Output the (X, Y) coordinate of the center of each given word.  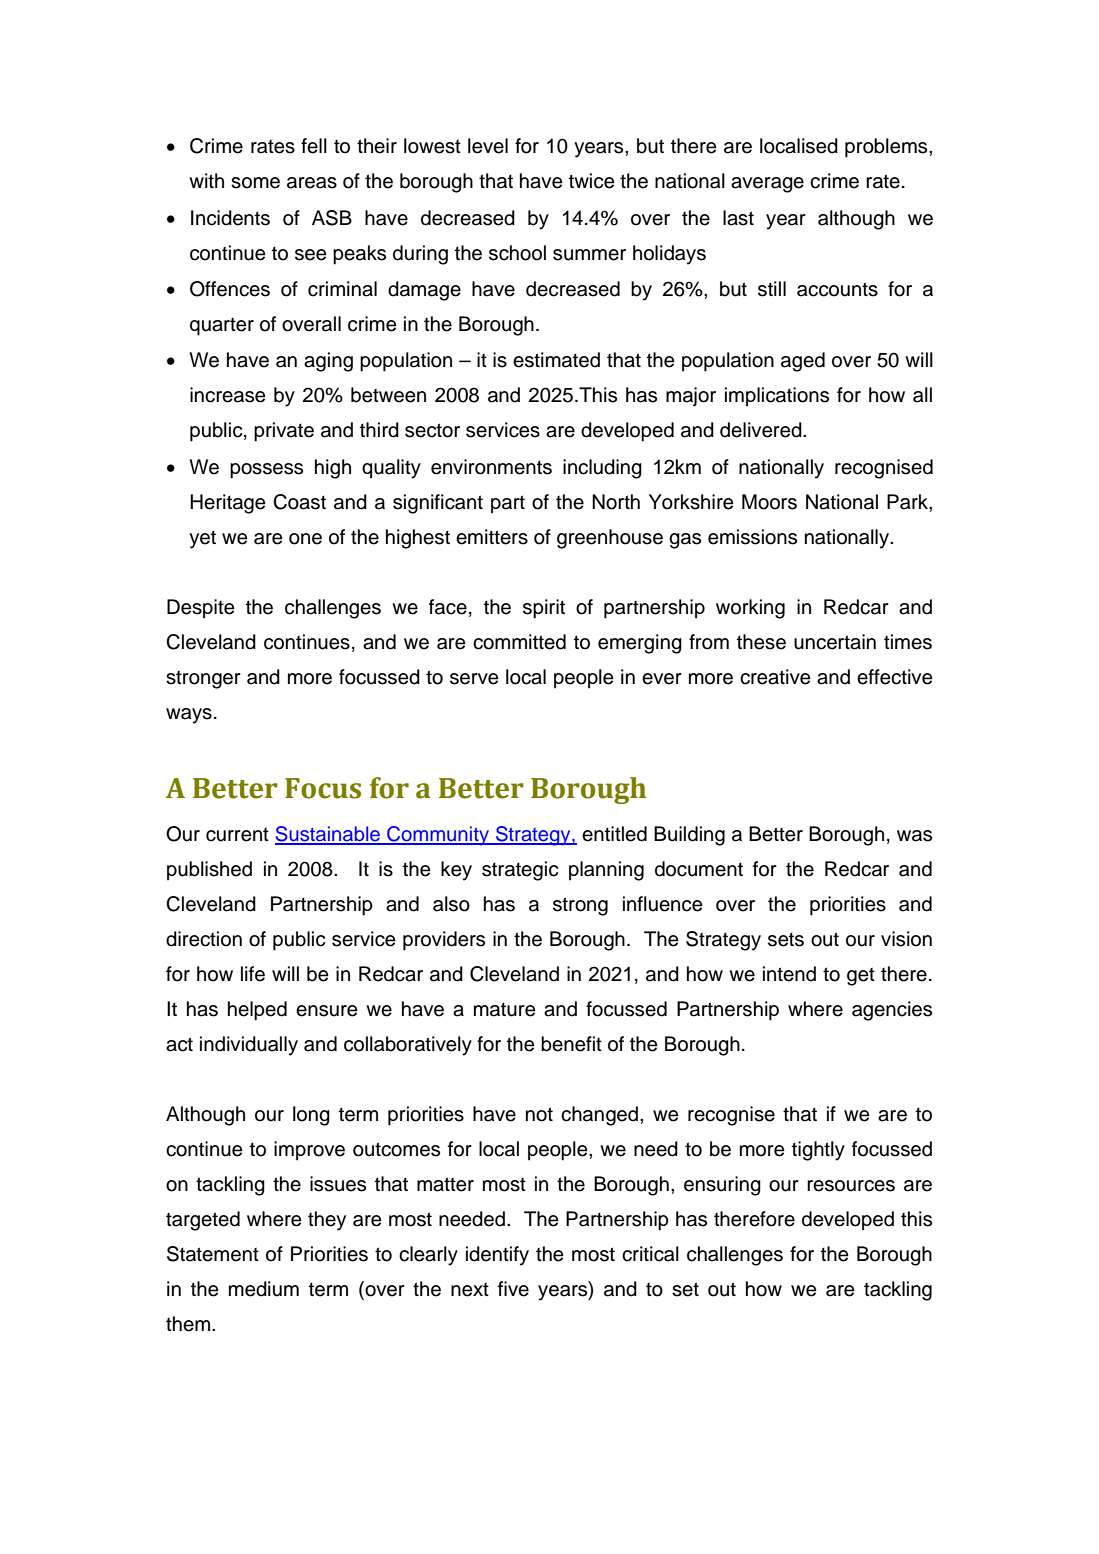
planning (606, 871)
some (255, 183)
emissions (752, 537)
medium (264, 1289)
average (767, 185)
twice (592, 181)
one (305, 539)
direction (204, 939)
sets (786, 939)
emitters (492, 537)
